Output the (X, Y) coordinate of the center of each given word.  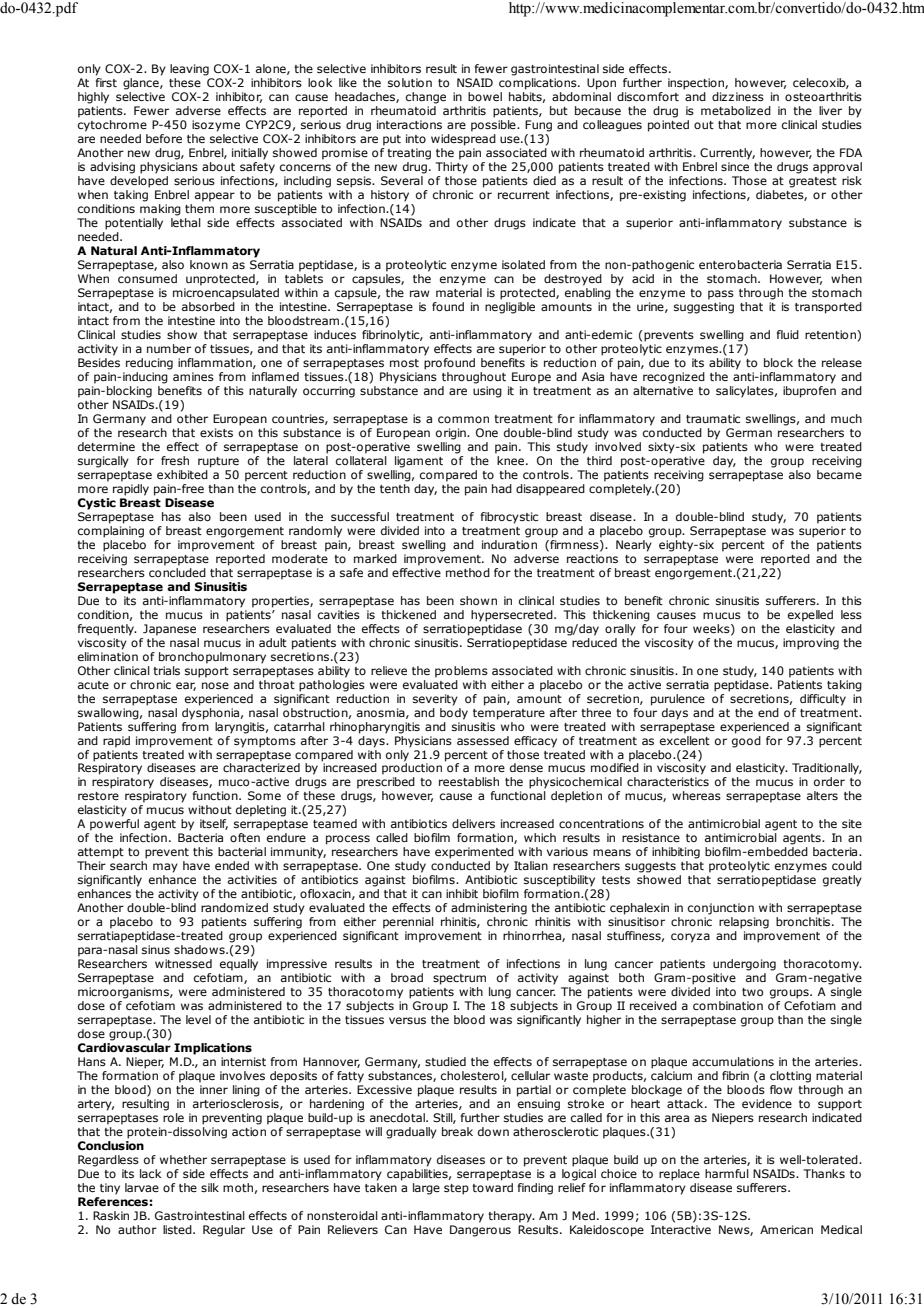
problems (461, 672)
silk (210, 1187)
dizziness (738, 96)
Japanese (169, 630)
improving (811, 644)
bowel (485, 96)
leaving (189, 70)
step (456, 1189)
